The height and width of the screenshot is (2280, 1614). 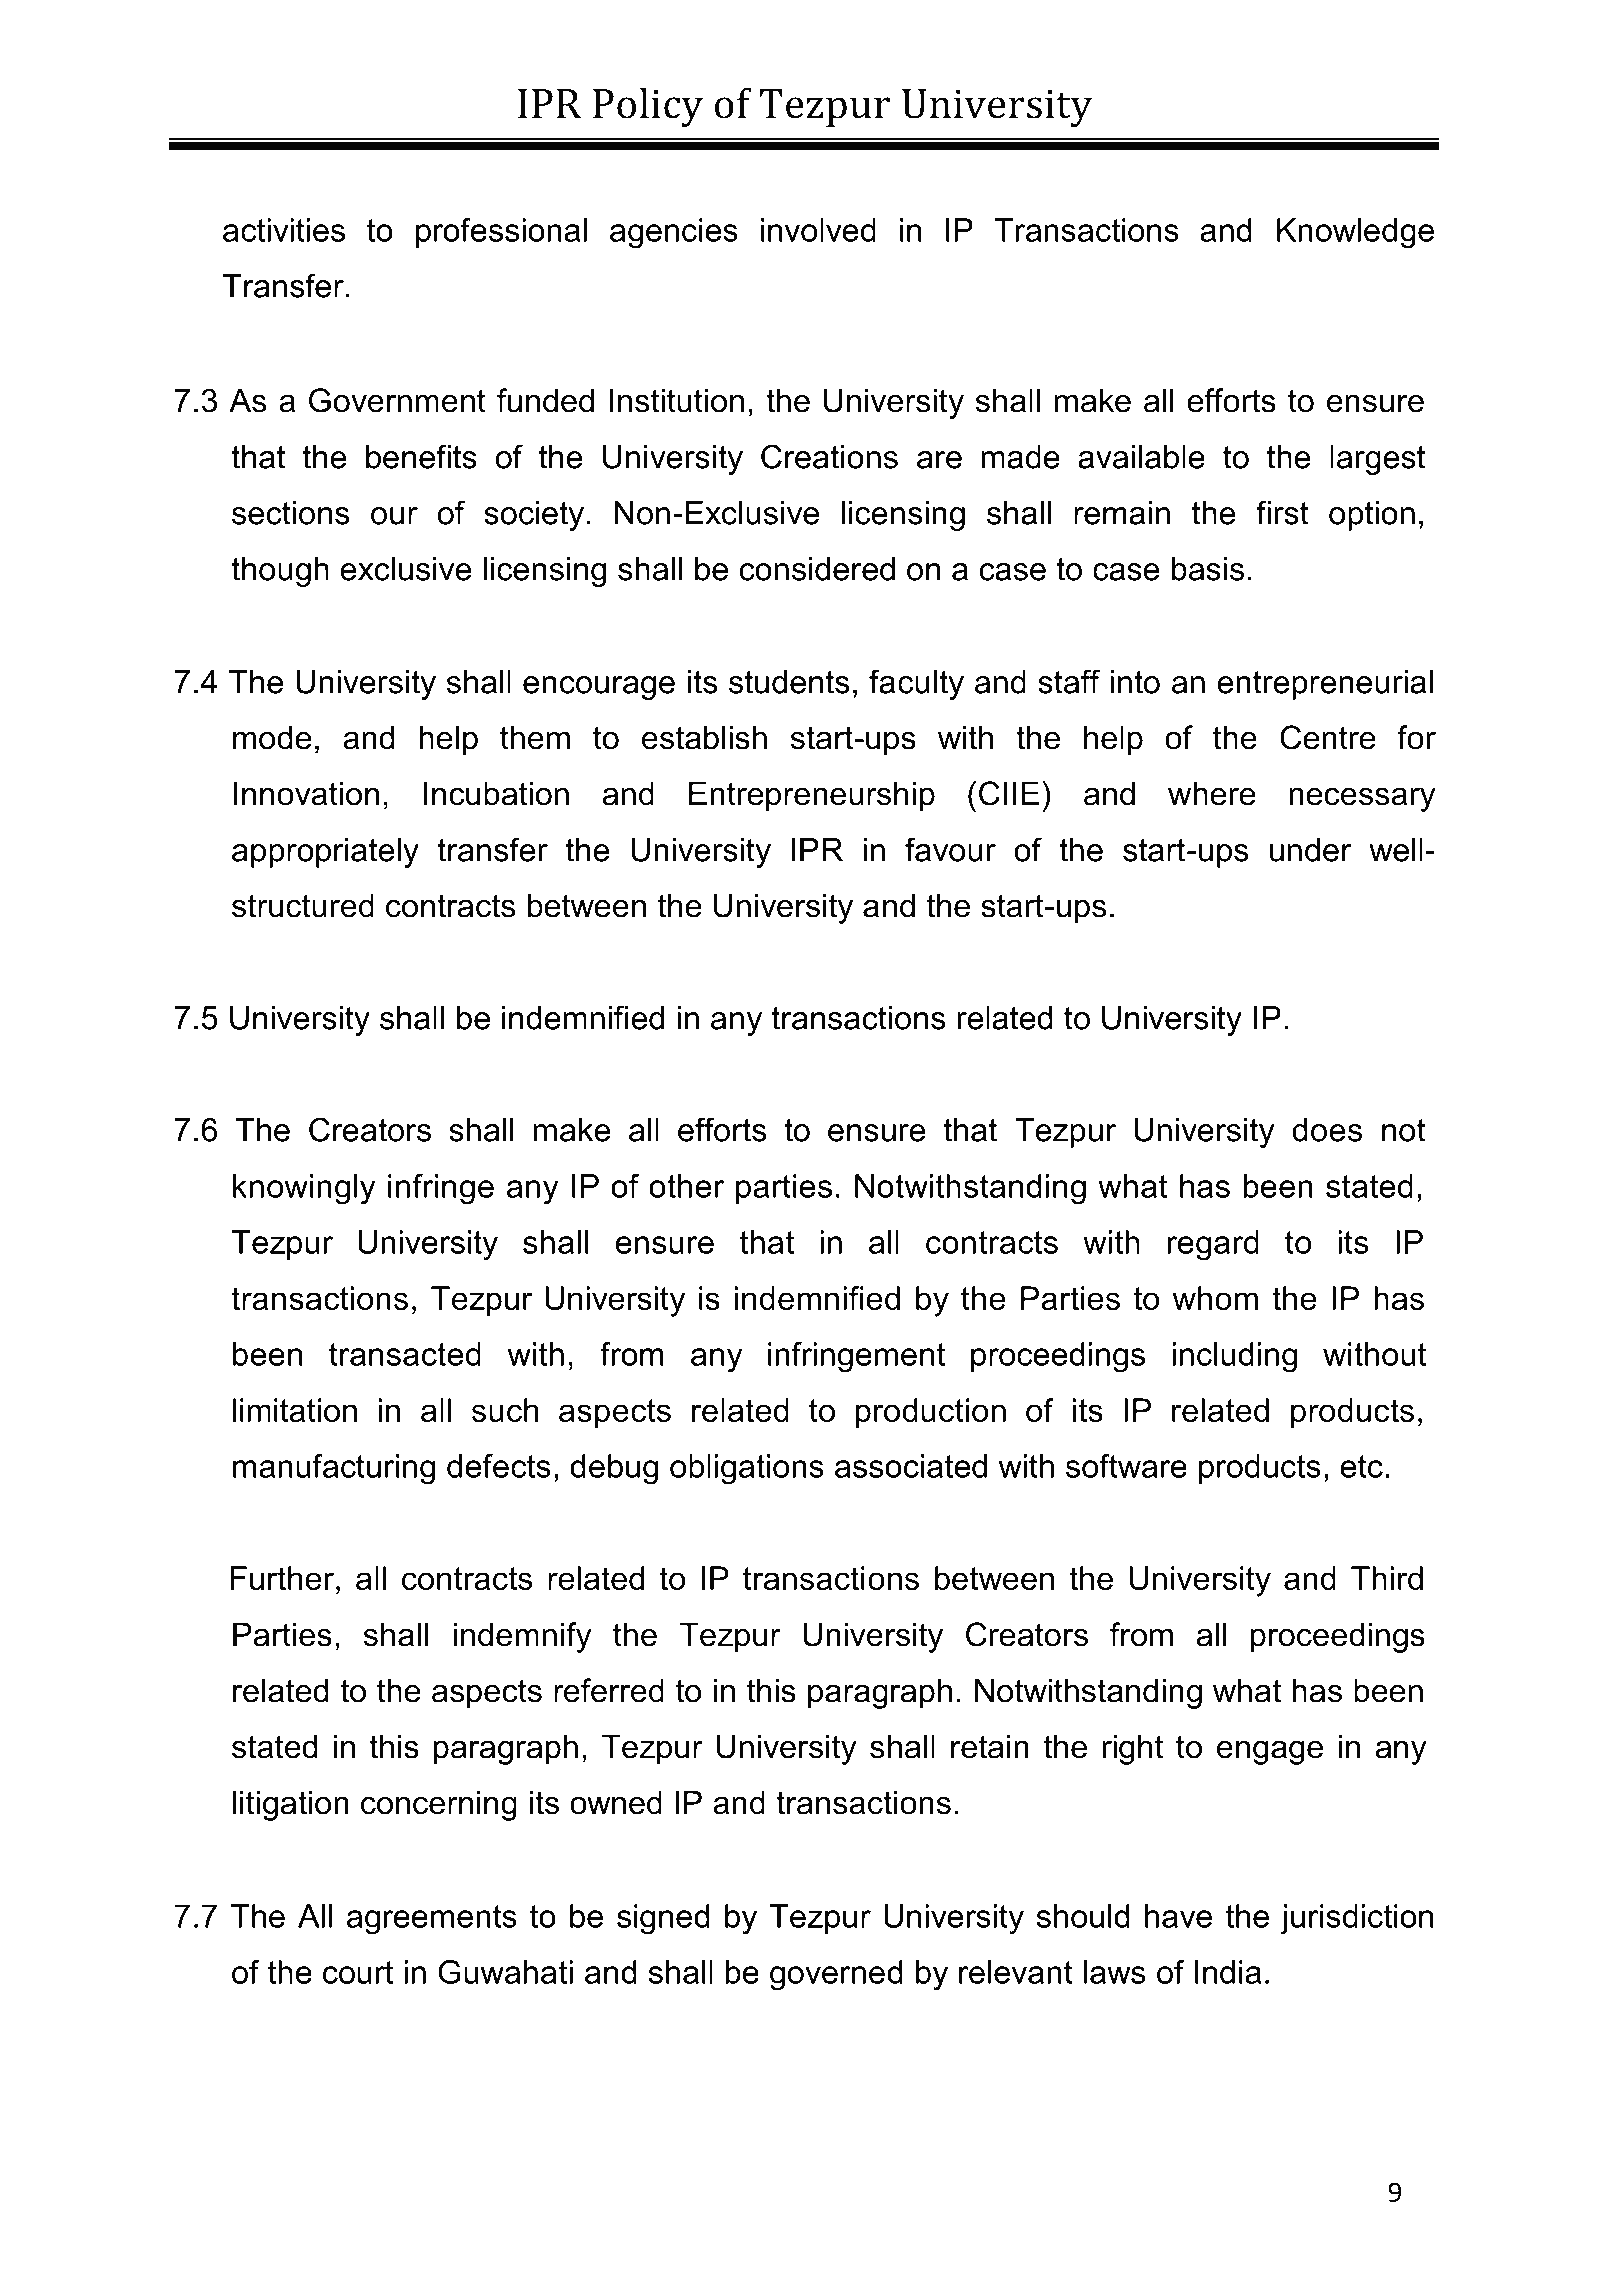 What do you see at coordinates (405, 1354) in the screenshot?
I see `transacted` at bounding box center [405, 1354].
